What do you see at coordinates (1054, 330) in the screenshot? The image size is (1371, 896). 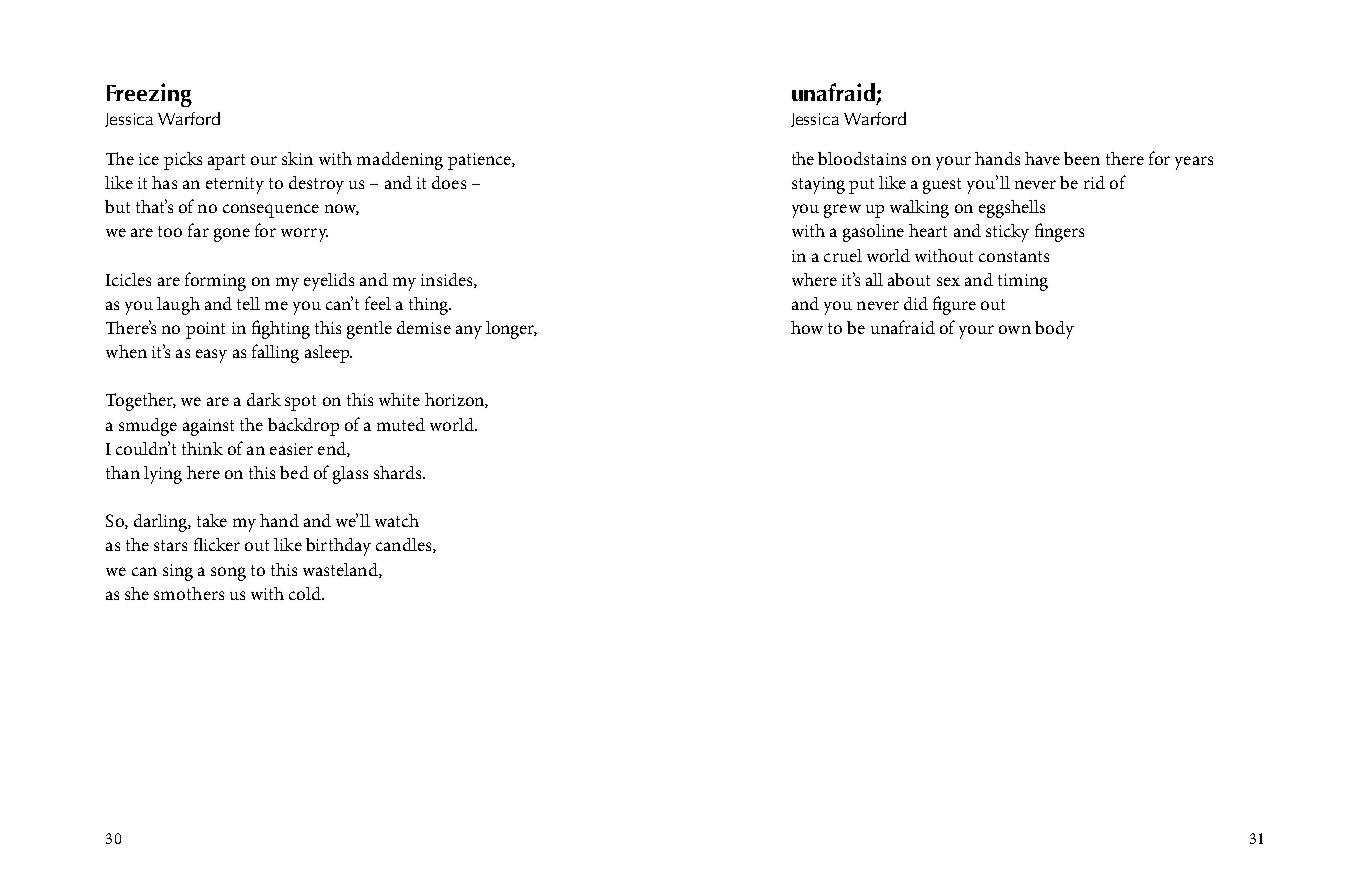 I see `body` at bounding box center [1054, 330].
